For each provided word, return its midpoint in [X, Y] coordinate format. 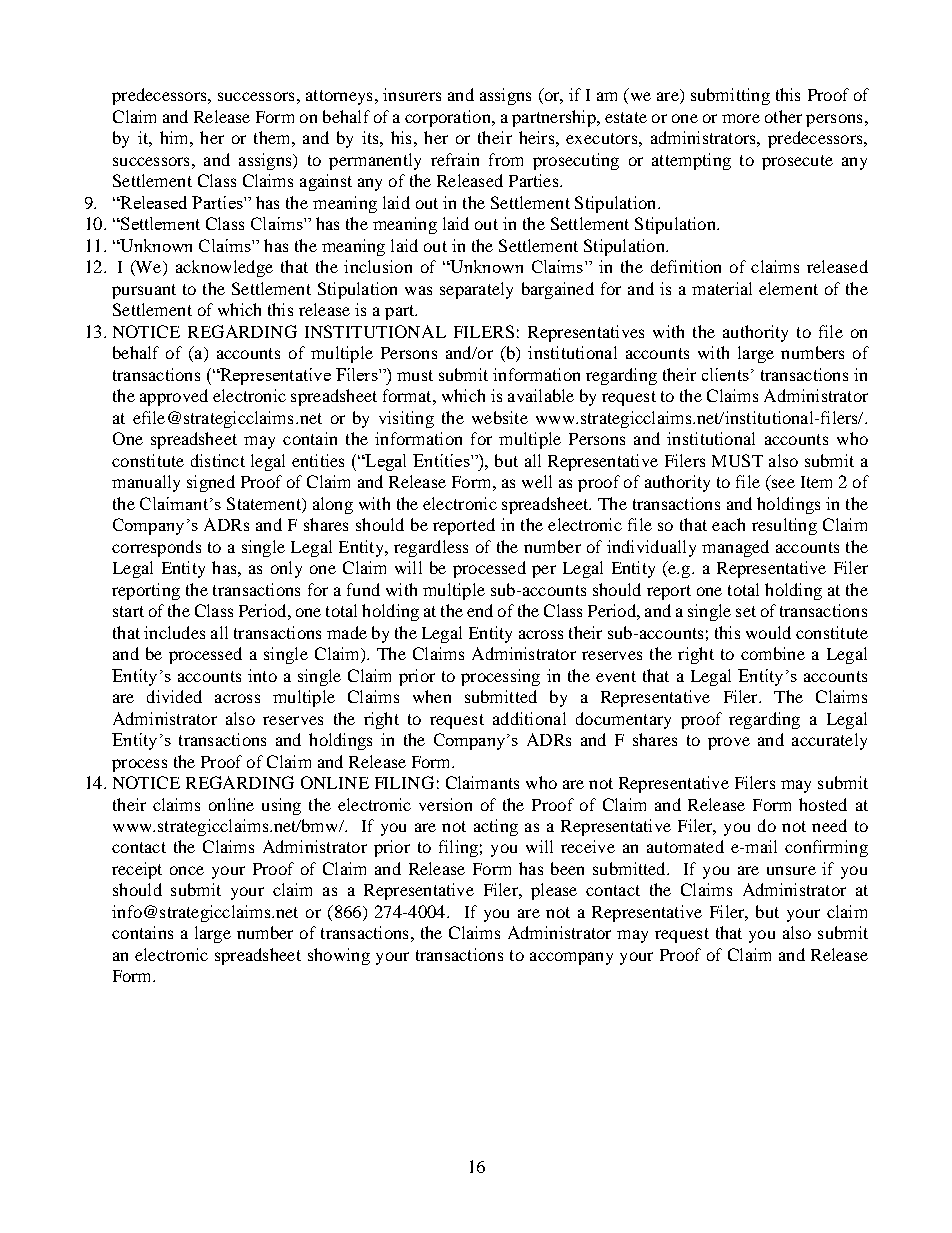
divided [174, 696]
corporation [449, 118]
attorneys [339, 97]
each [728, 524]
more [741, 118]
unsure [791, 870]
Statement [265, 503]
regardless [431, 548]
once [187, 870]
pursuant [144, 291]
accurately [829, 741]
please [554, 891]
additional [529, 718]
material [722, 288]
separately [476, 290]
